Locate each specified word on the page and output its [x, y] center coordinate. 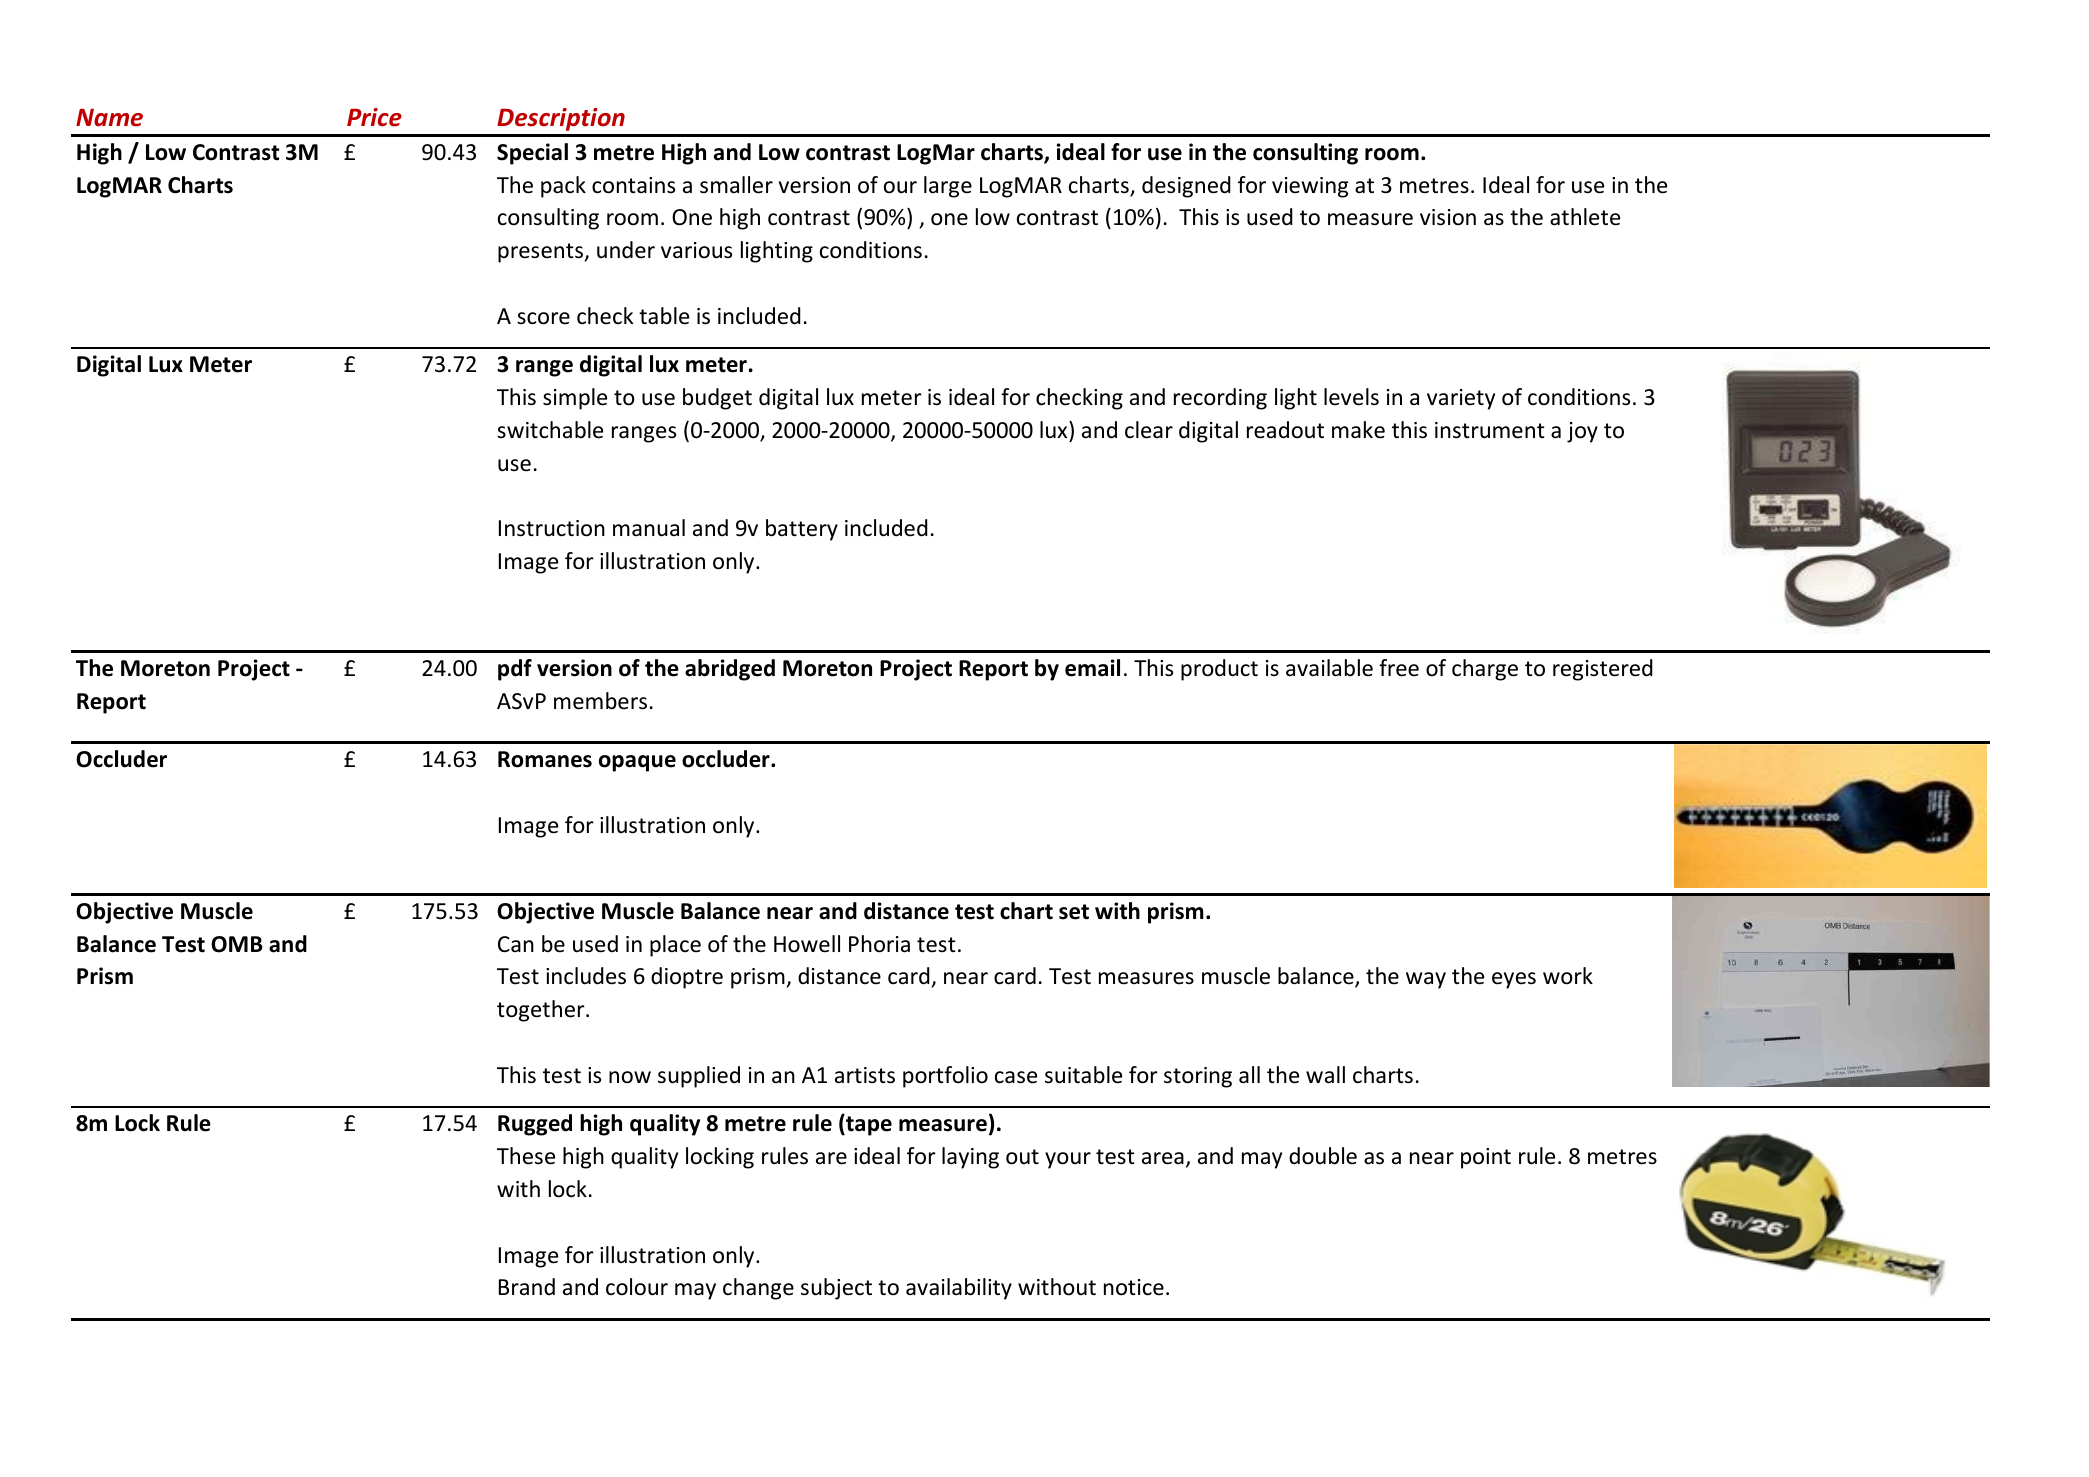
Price [374, 117]
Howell [807, 944]
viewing [1310, 187]
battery [802, 530]
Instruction [552, 528]
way [1426, 980]
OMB [237, 944]
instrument [1490, 430]
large [948, 187]
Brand [527, 1287]
